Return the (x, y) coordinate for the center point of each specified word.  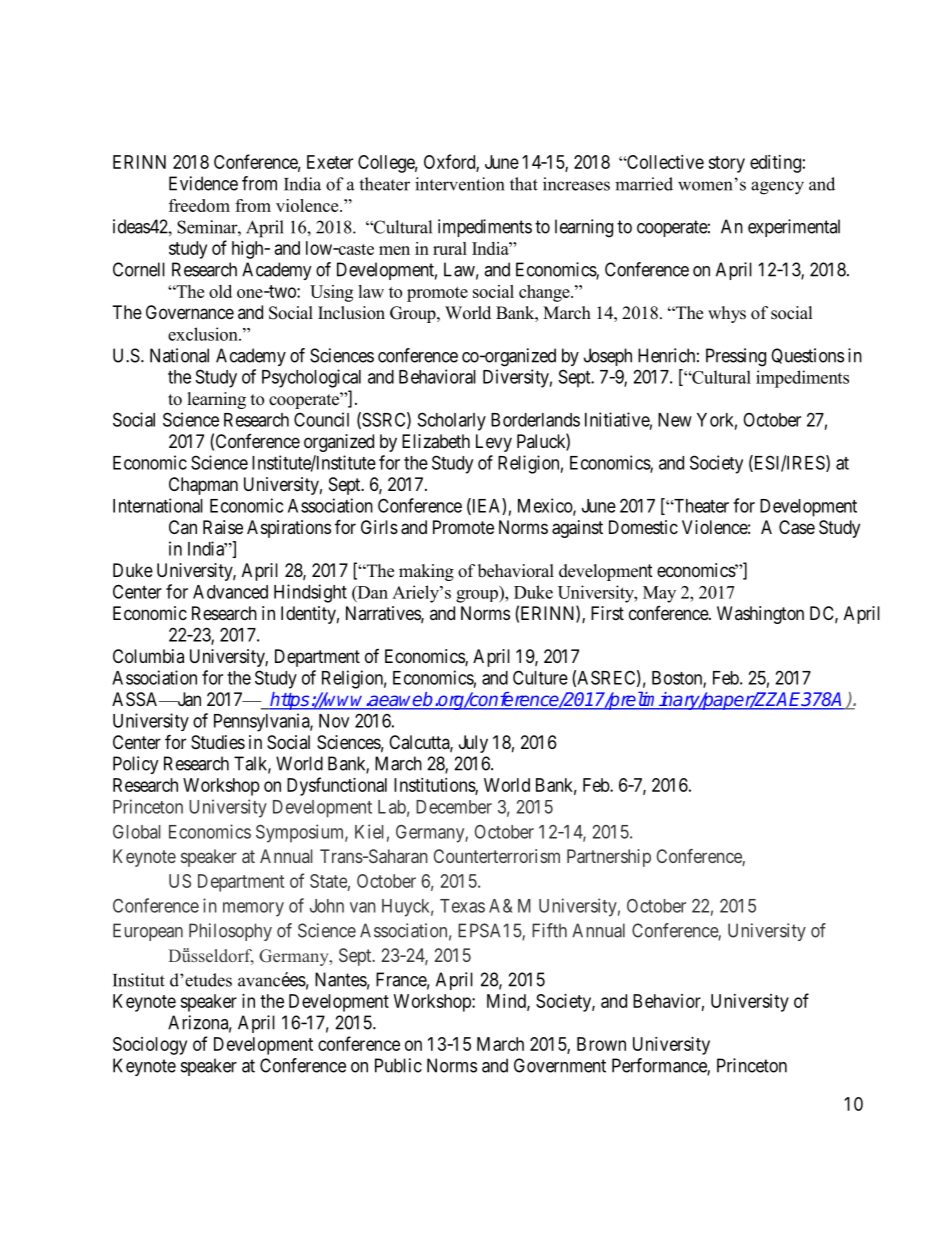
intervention (459, 184)
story (726, 164)
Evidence (203, 183)
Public (398, 1065)
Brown (601, 1044)
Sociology (150, 1046)
